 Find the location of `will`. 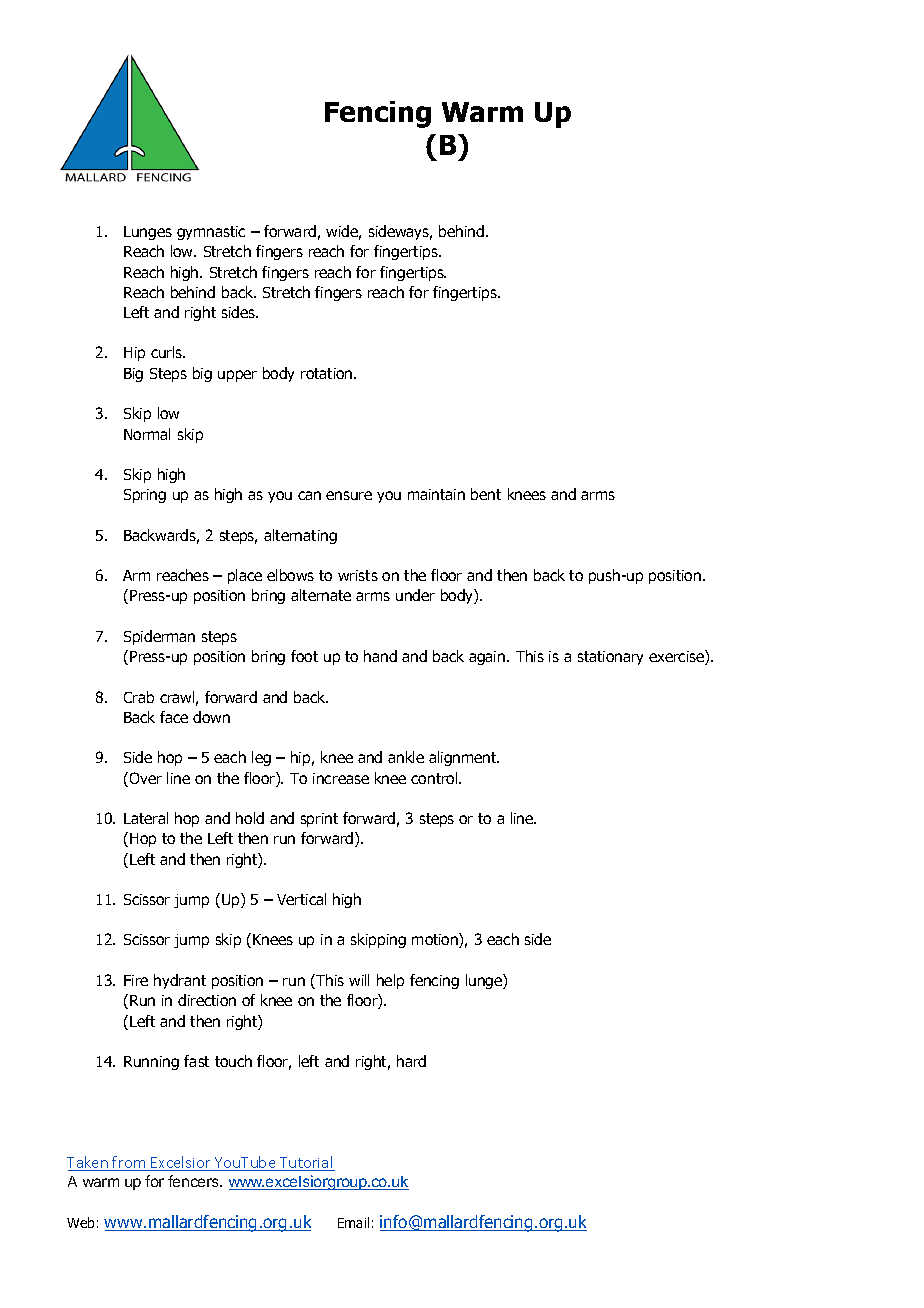

will is located at coordinates (359, 980).
